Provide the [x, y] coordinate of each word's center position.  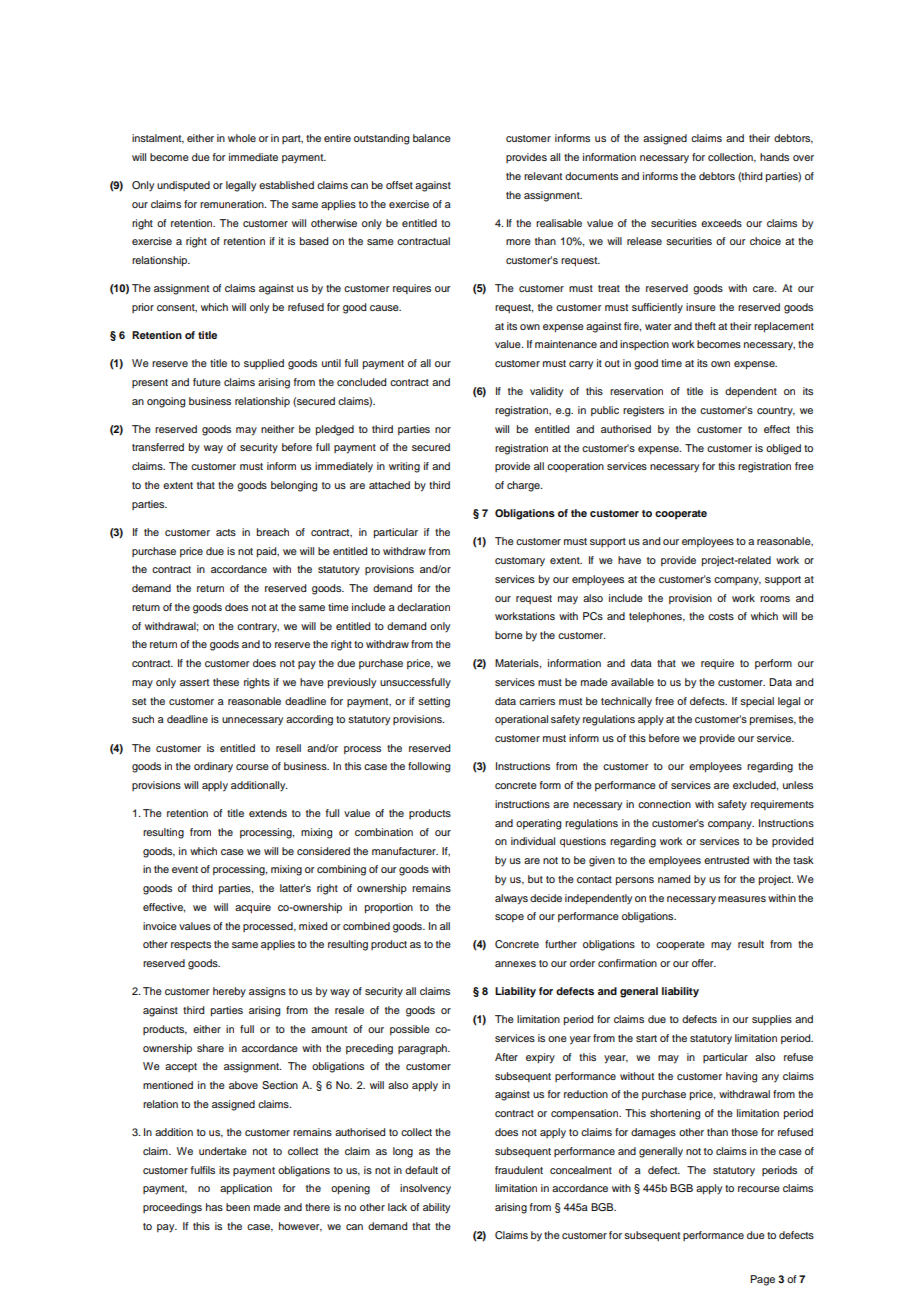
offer [704, 963]
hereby [229, 992]
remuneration [233, 204]
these [226, 682]
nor [443, 430]
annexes [515, 964]
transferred [158, 447]
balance [432, 138]
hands [774, 157]
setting [434, 702]
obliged [783, 449]
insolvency [425, 1189]
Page [762, 1280]
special [757, 702]
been [238, 1207]
